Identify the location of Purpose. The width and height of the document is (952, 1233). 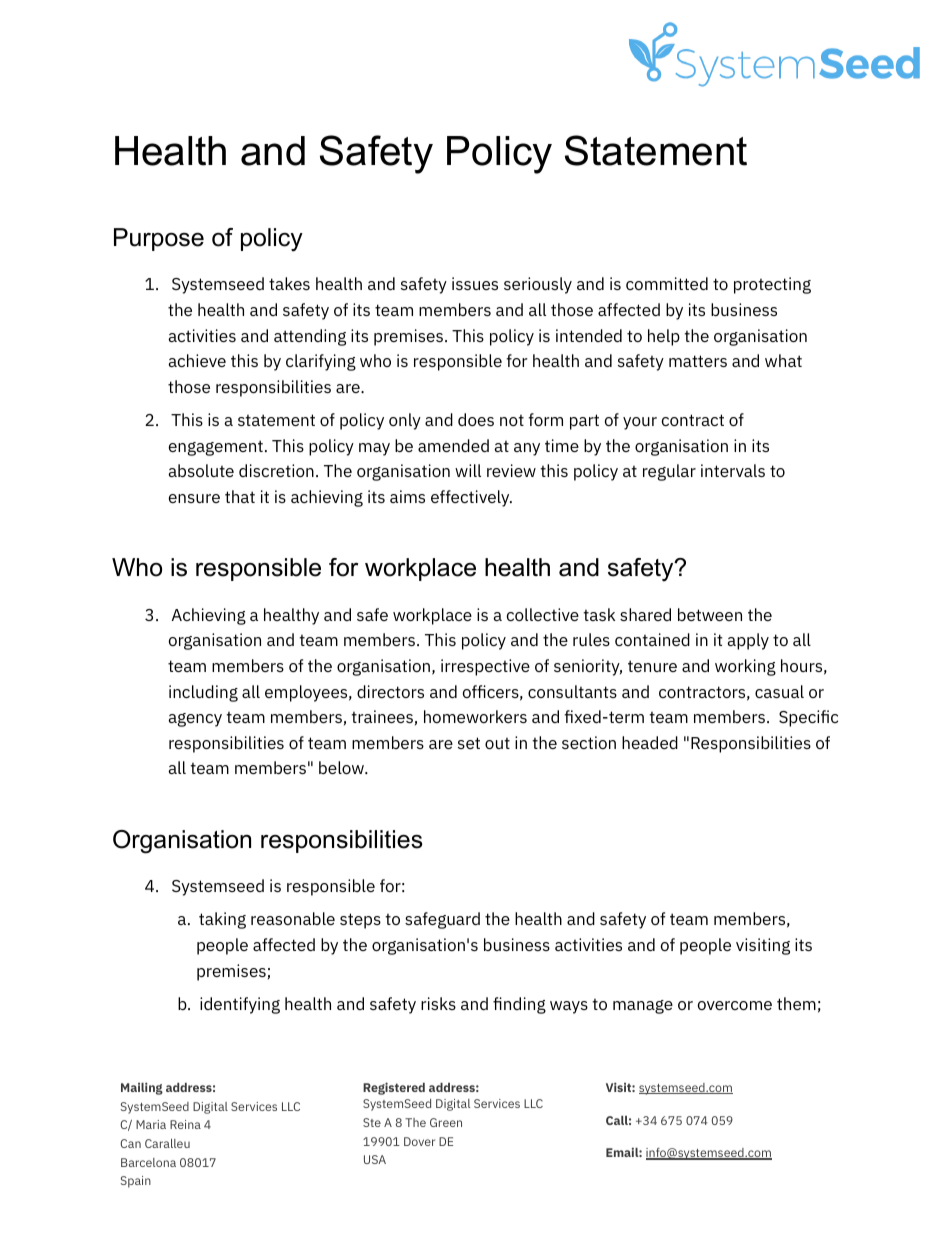
(159, 239).
